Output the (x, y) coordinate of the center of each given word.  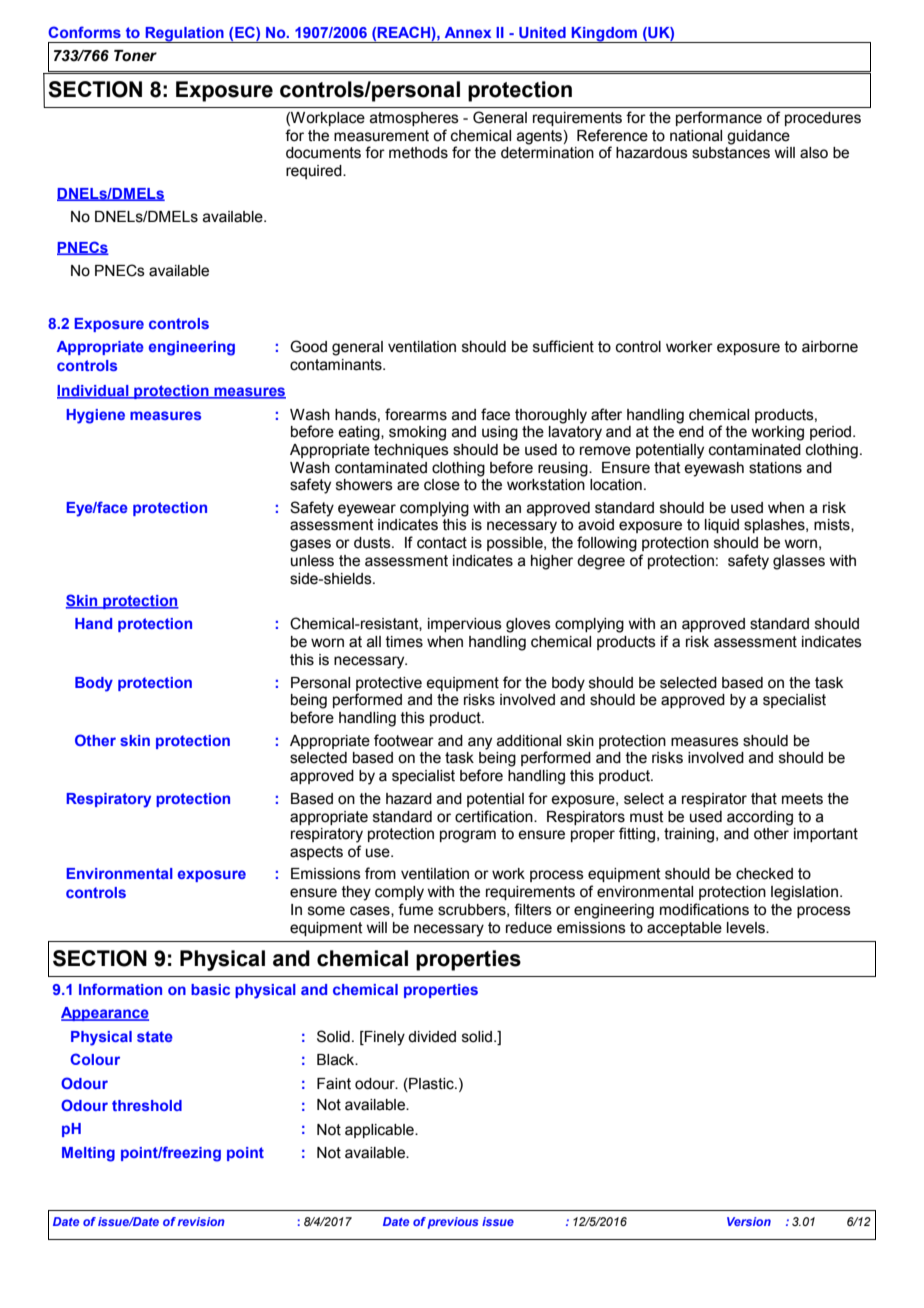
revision (201, 1221)
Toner (135, 56)
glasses (799, 562)
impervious (465, 625)
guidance (758, 137)
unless (312, 561)
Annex (468, 32)
